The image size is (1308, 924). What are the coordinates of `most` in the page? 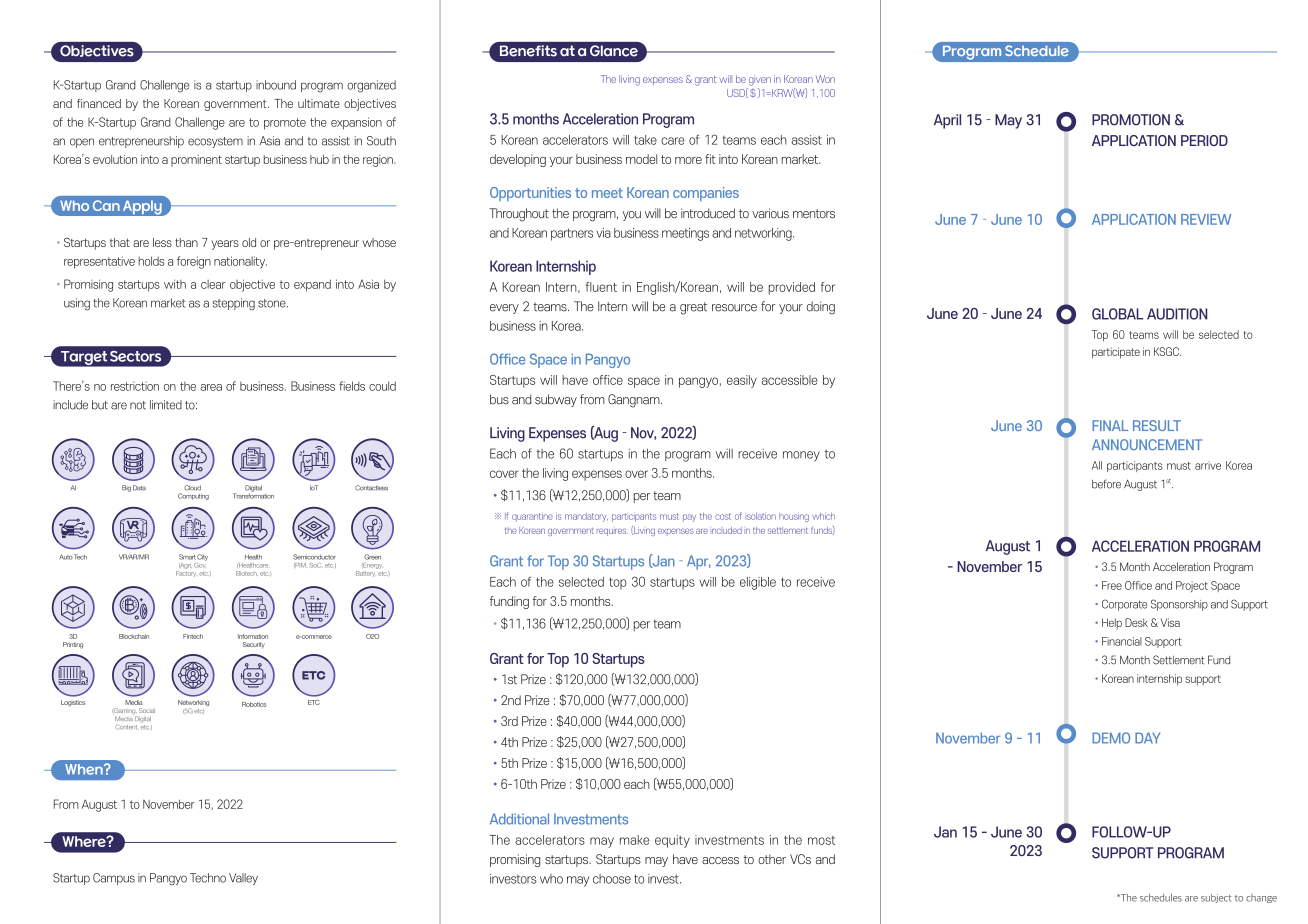 It's located at (821, 840).
